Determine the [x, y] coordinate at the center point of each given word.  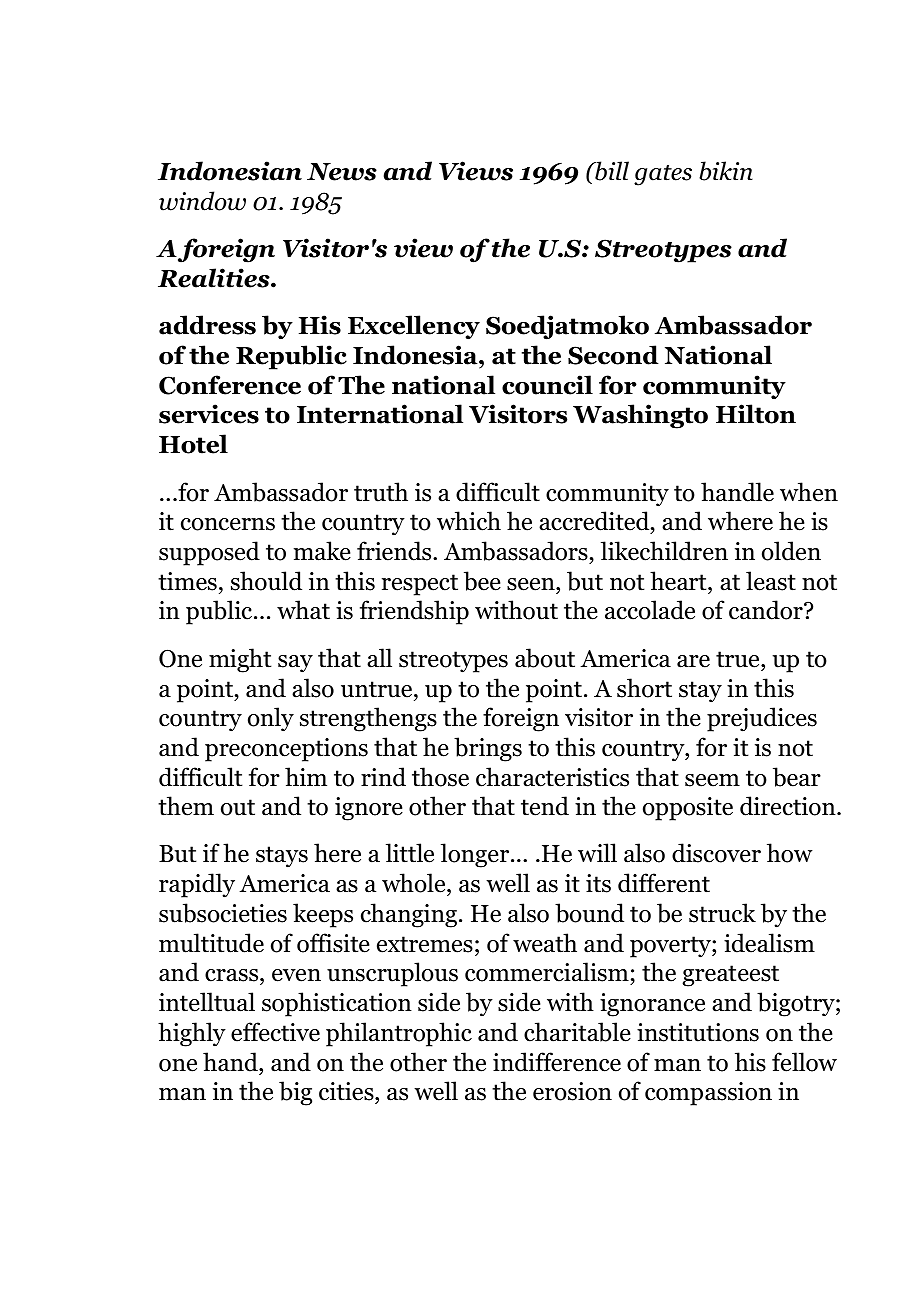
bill [611, 171]
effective [275, 1032]
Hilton [756, 414]
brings [488, 749]
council [547, 385]
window [202, 201]
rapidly [197, 885]
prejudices [762, 719]
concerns [228, 524]
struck [722, 913]
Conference [230, 385]
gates [663, 175]
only [271, 719]
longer [476, 855]
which [469, 521]
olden [791, 551]
